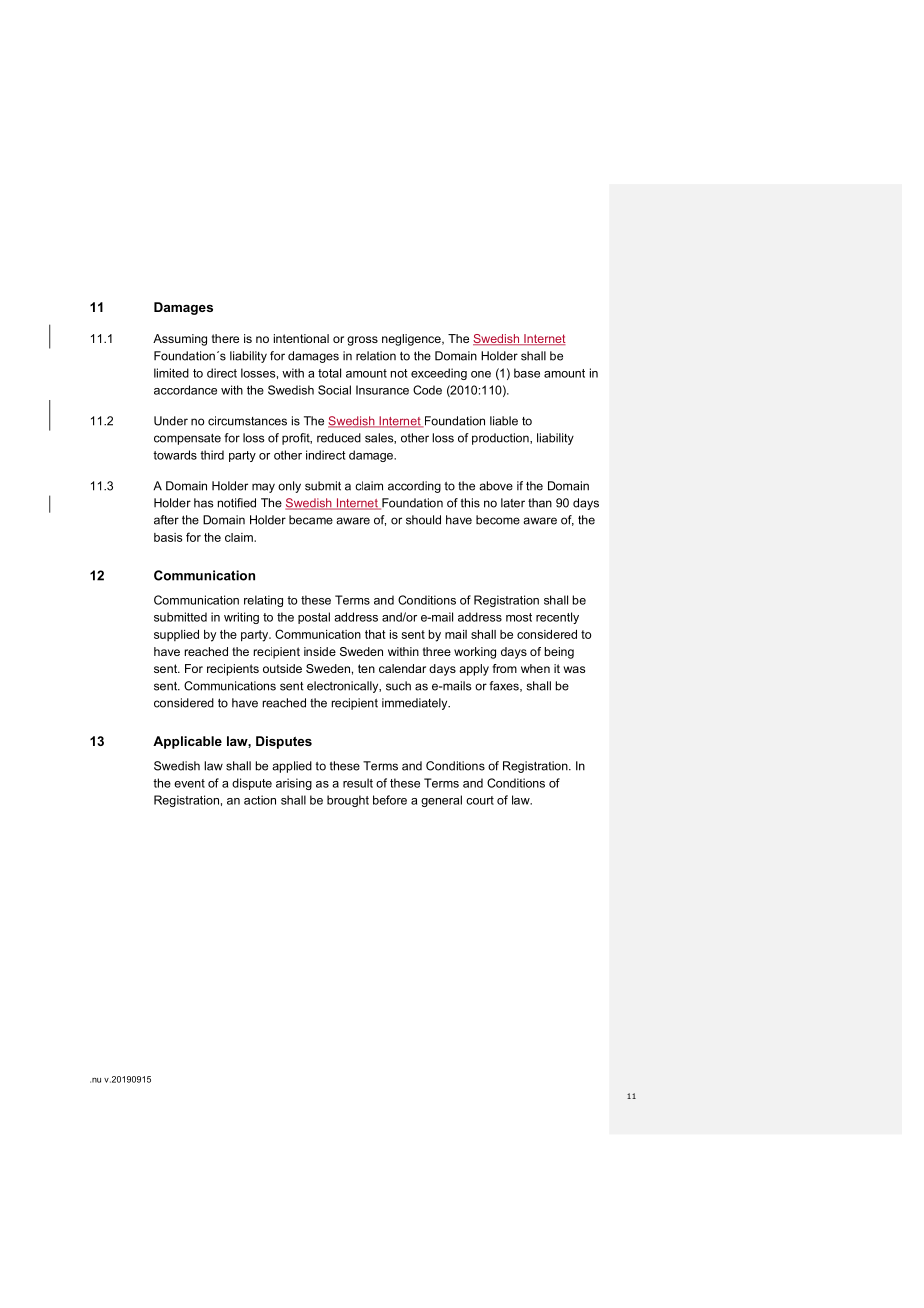 The image size is (924, 1308). I want to click on relation, so click(376, 356).
